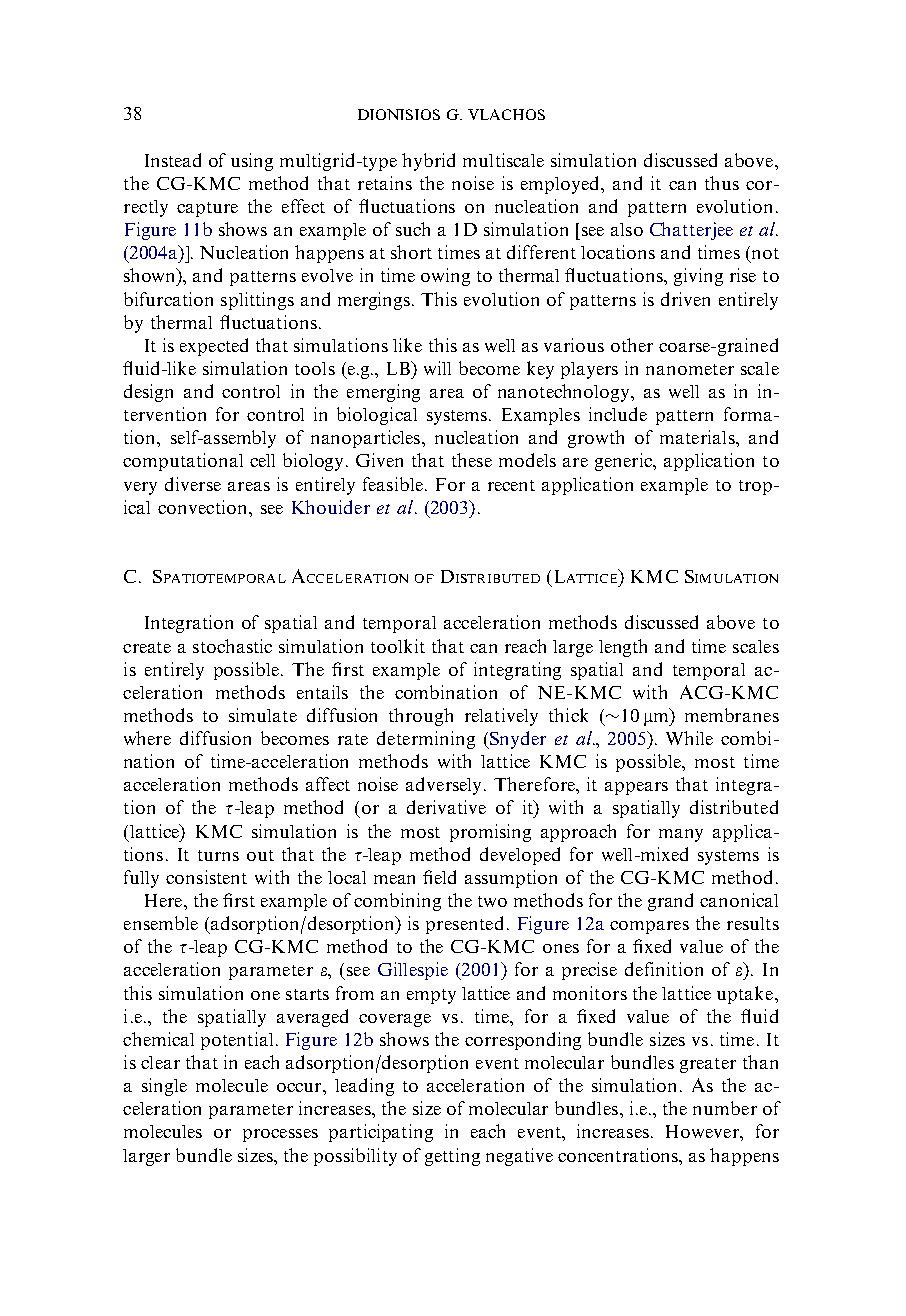 The image size is (906, 1316). What do you see at coordinates (280, 1135) in the image?
I see `processes` at bounding box center [280, 1135].
